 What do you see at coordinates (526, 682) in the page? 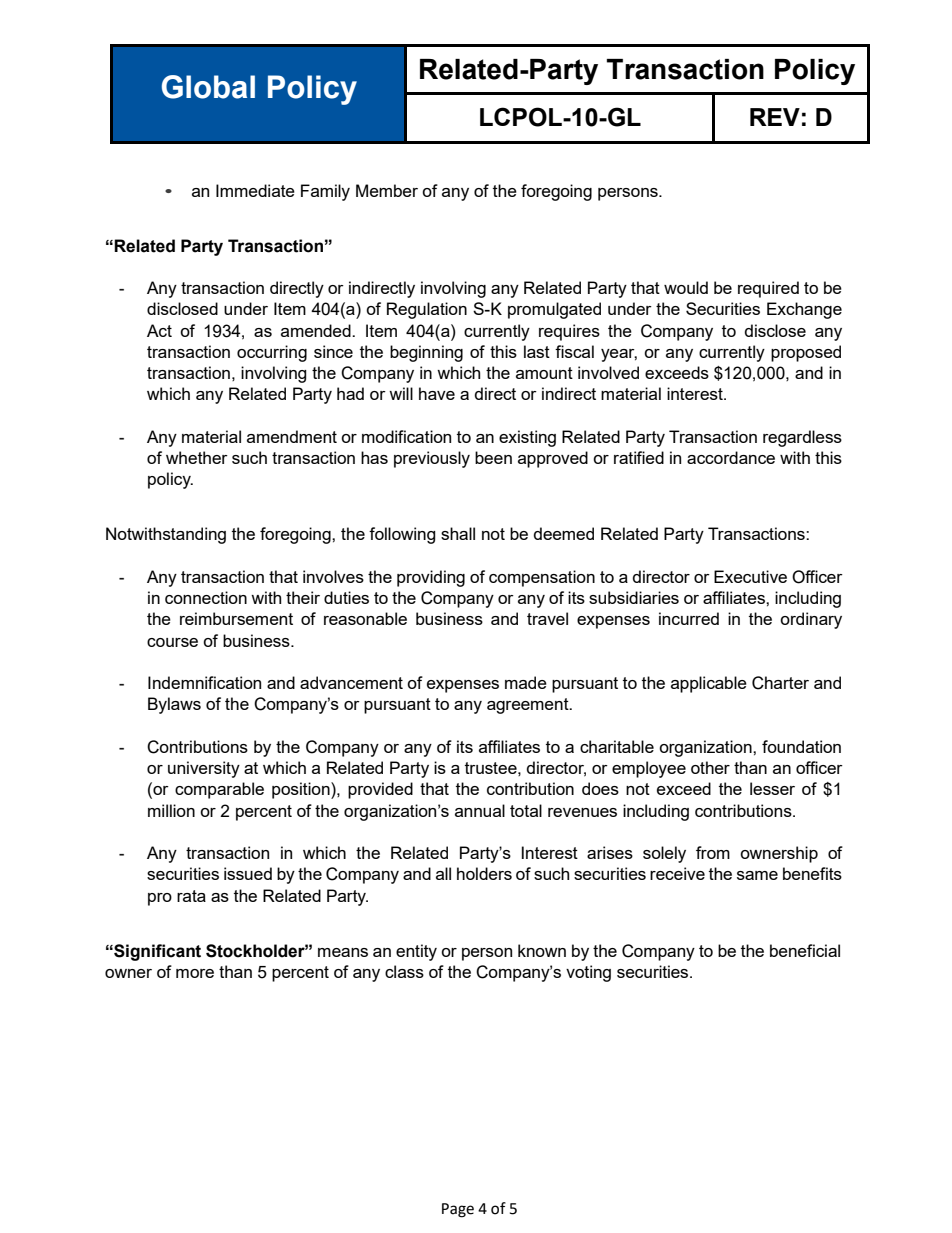
I see `made` at bounding box center [526, 682].
